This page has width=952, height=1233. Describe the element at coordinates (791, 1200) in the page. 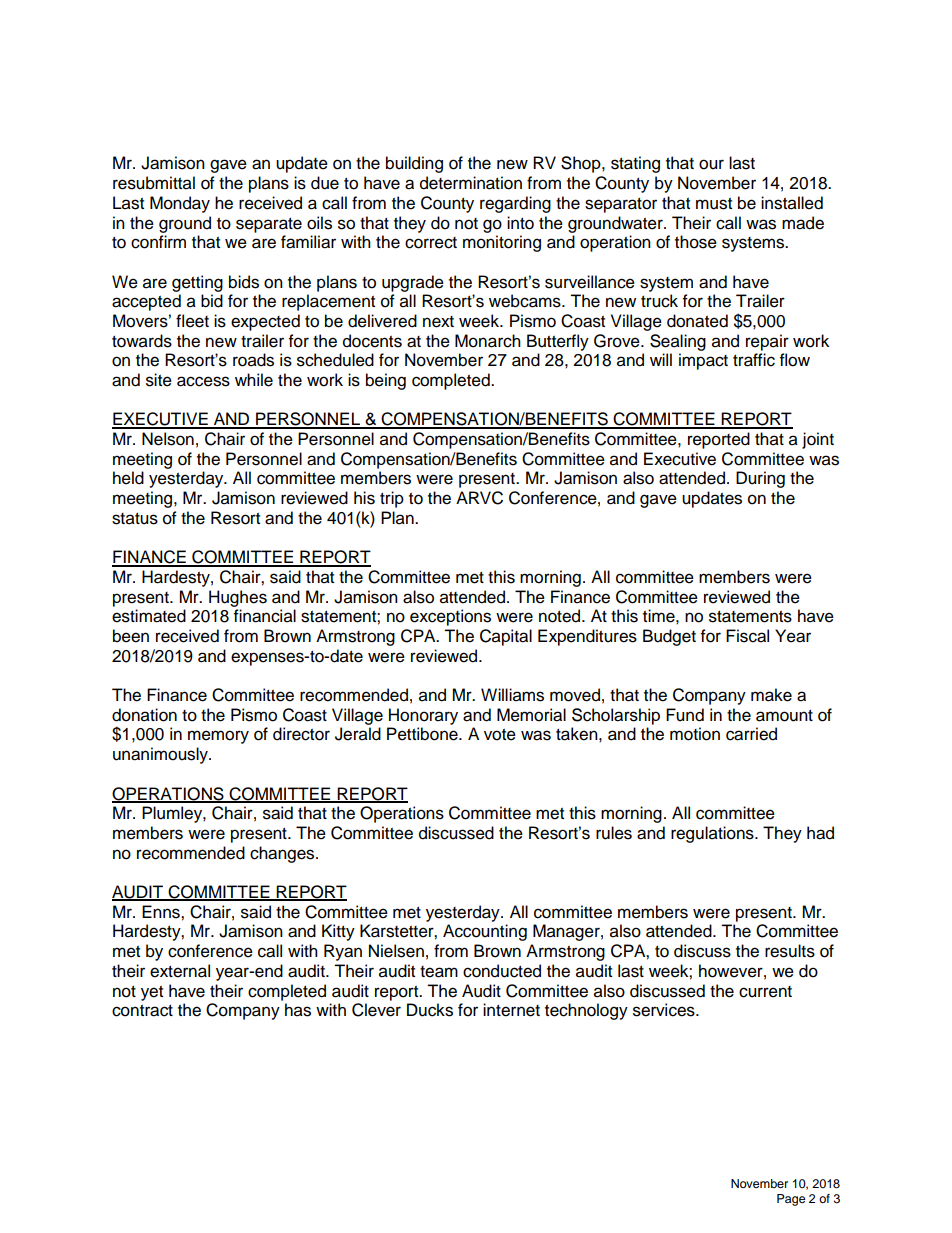

I see `Page` at that location.
